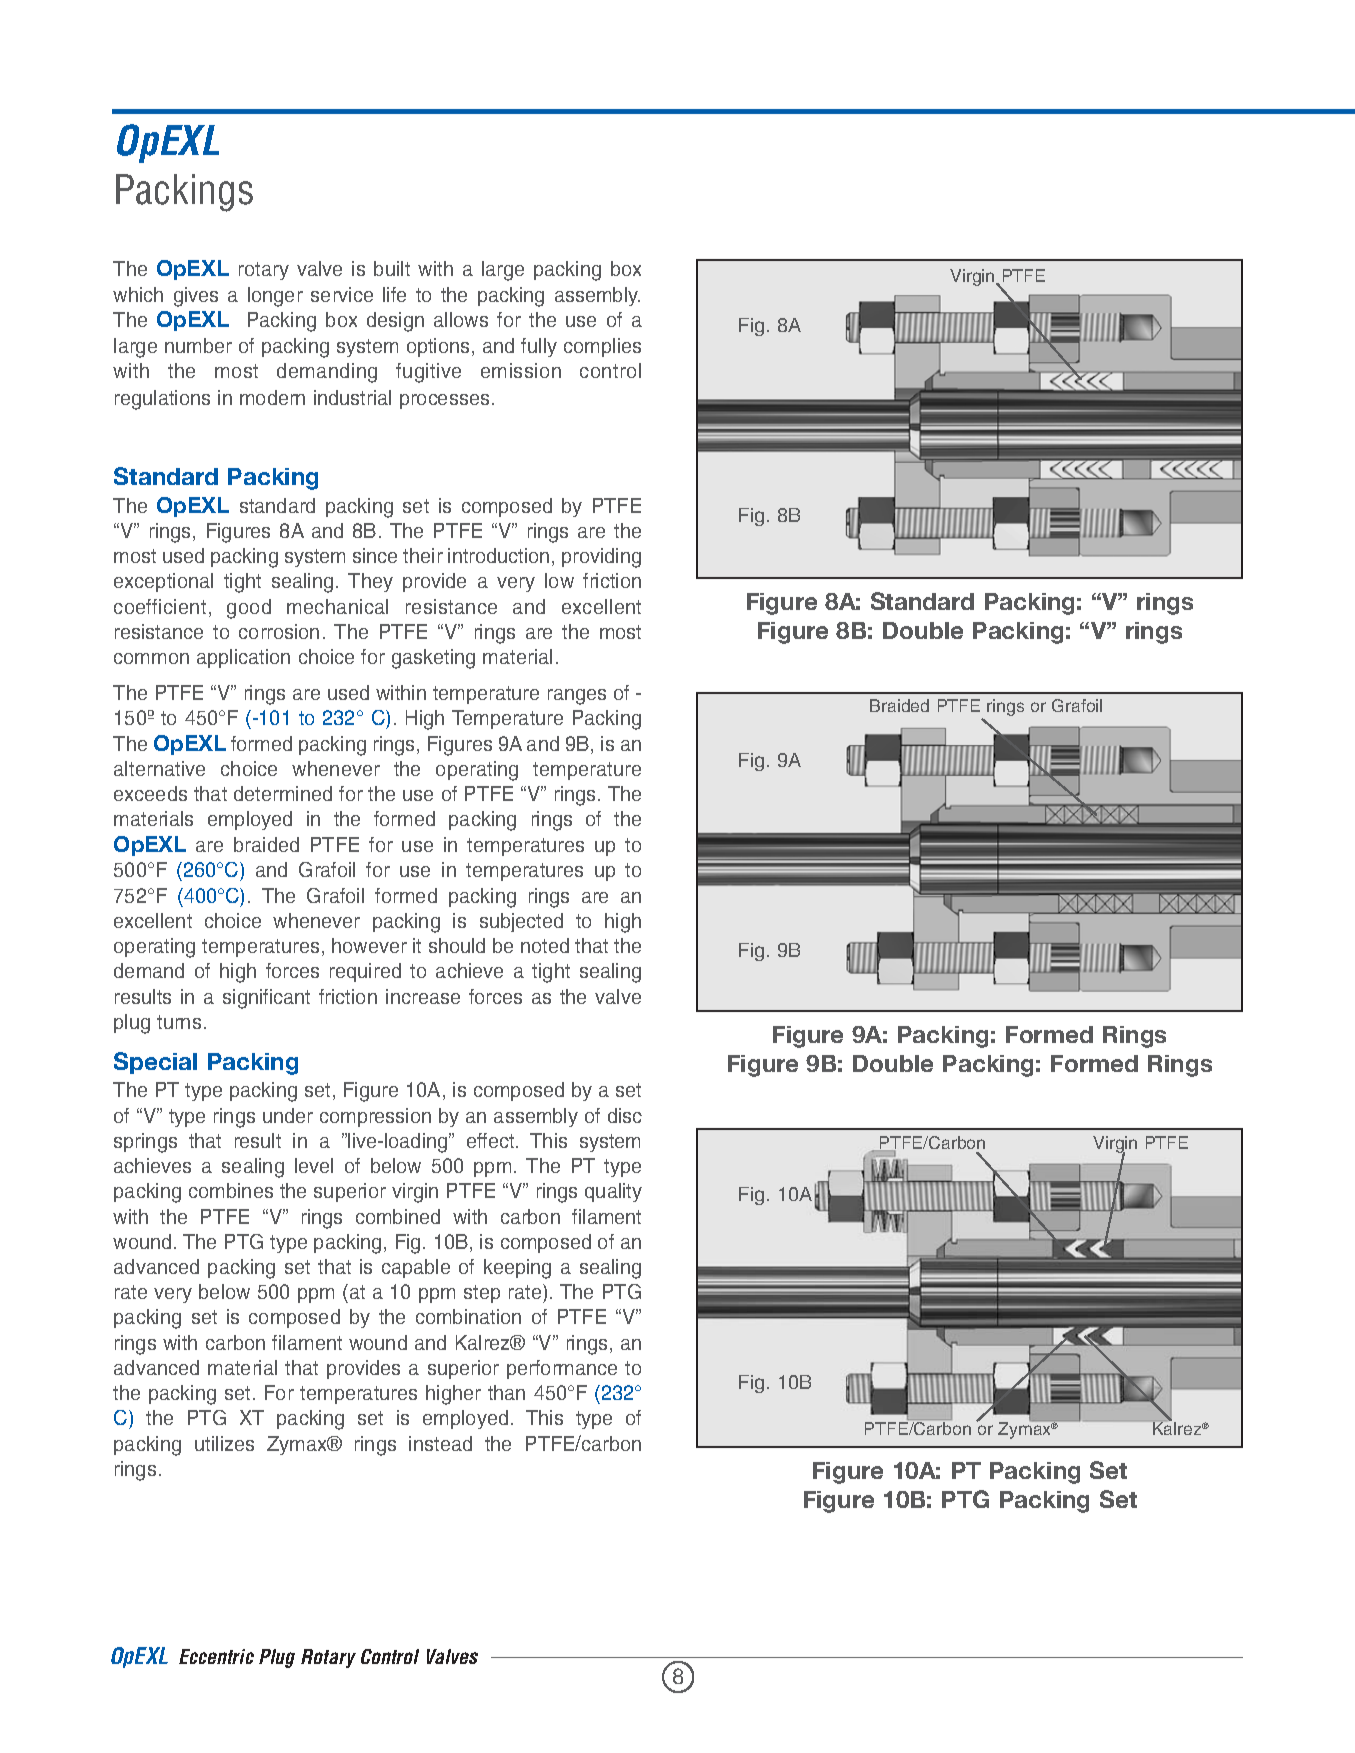  I want to click on common, so click(151, 658).
